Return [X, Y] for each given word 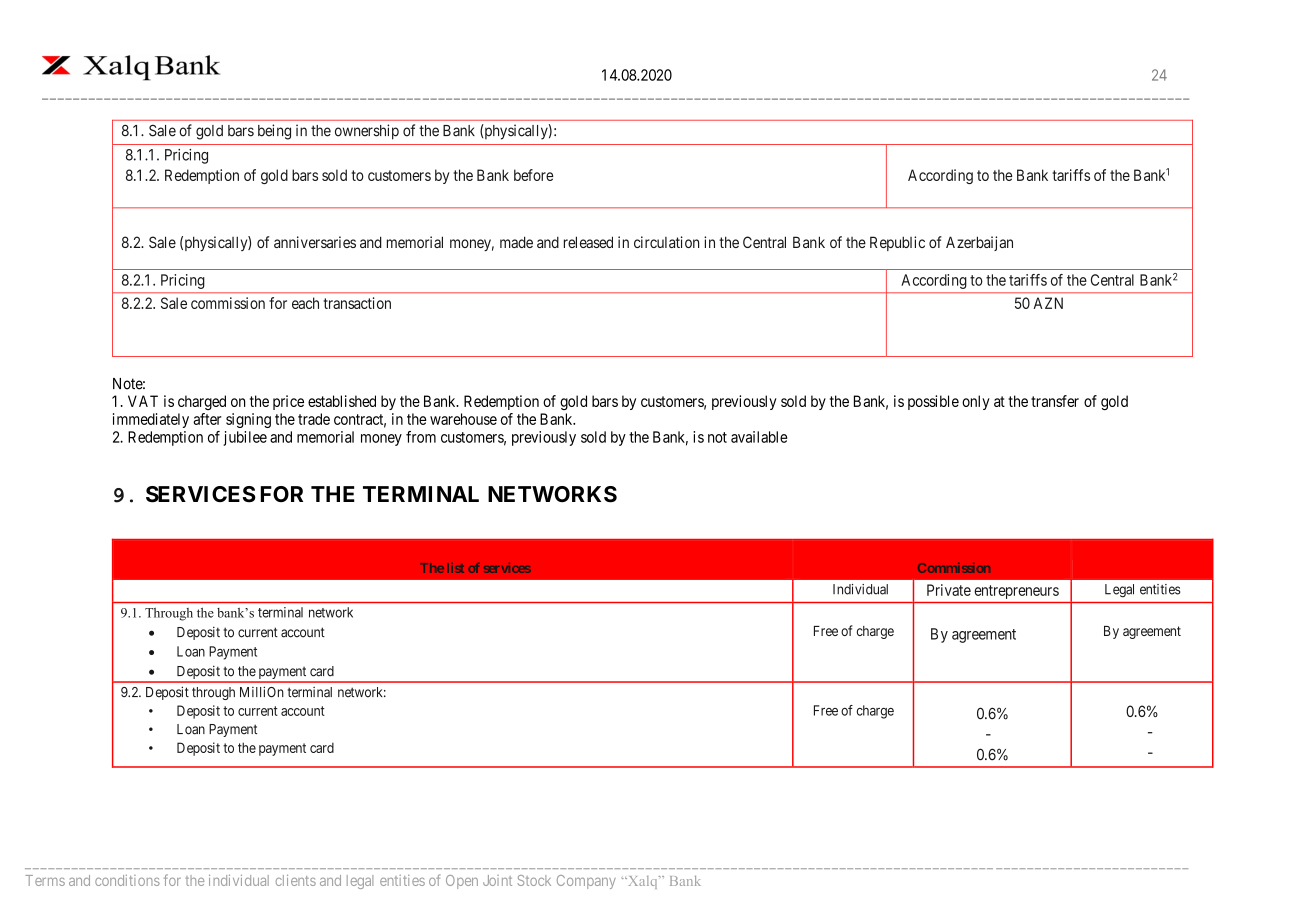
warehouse [463, 419]
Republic [897, 243]
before [533, 175]
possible [933, 402]
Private [949, 590]
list [455, 568]
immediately [151, 420]
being [274, 132]
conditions [127, 880]
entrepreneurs [1017, 592]
